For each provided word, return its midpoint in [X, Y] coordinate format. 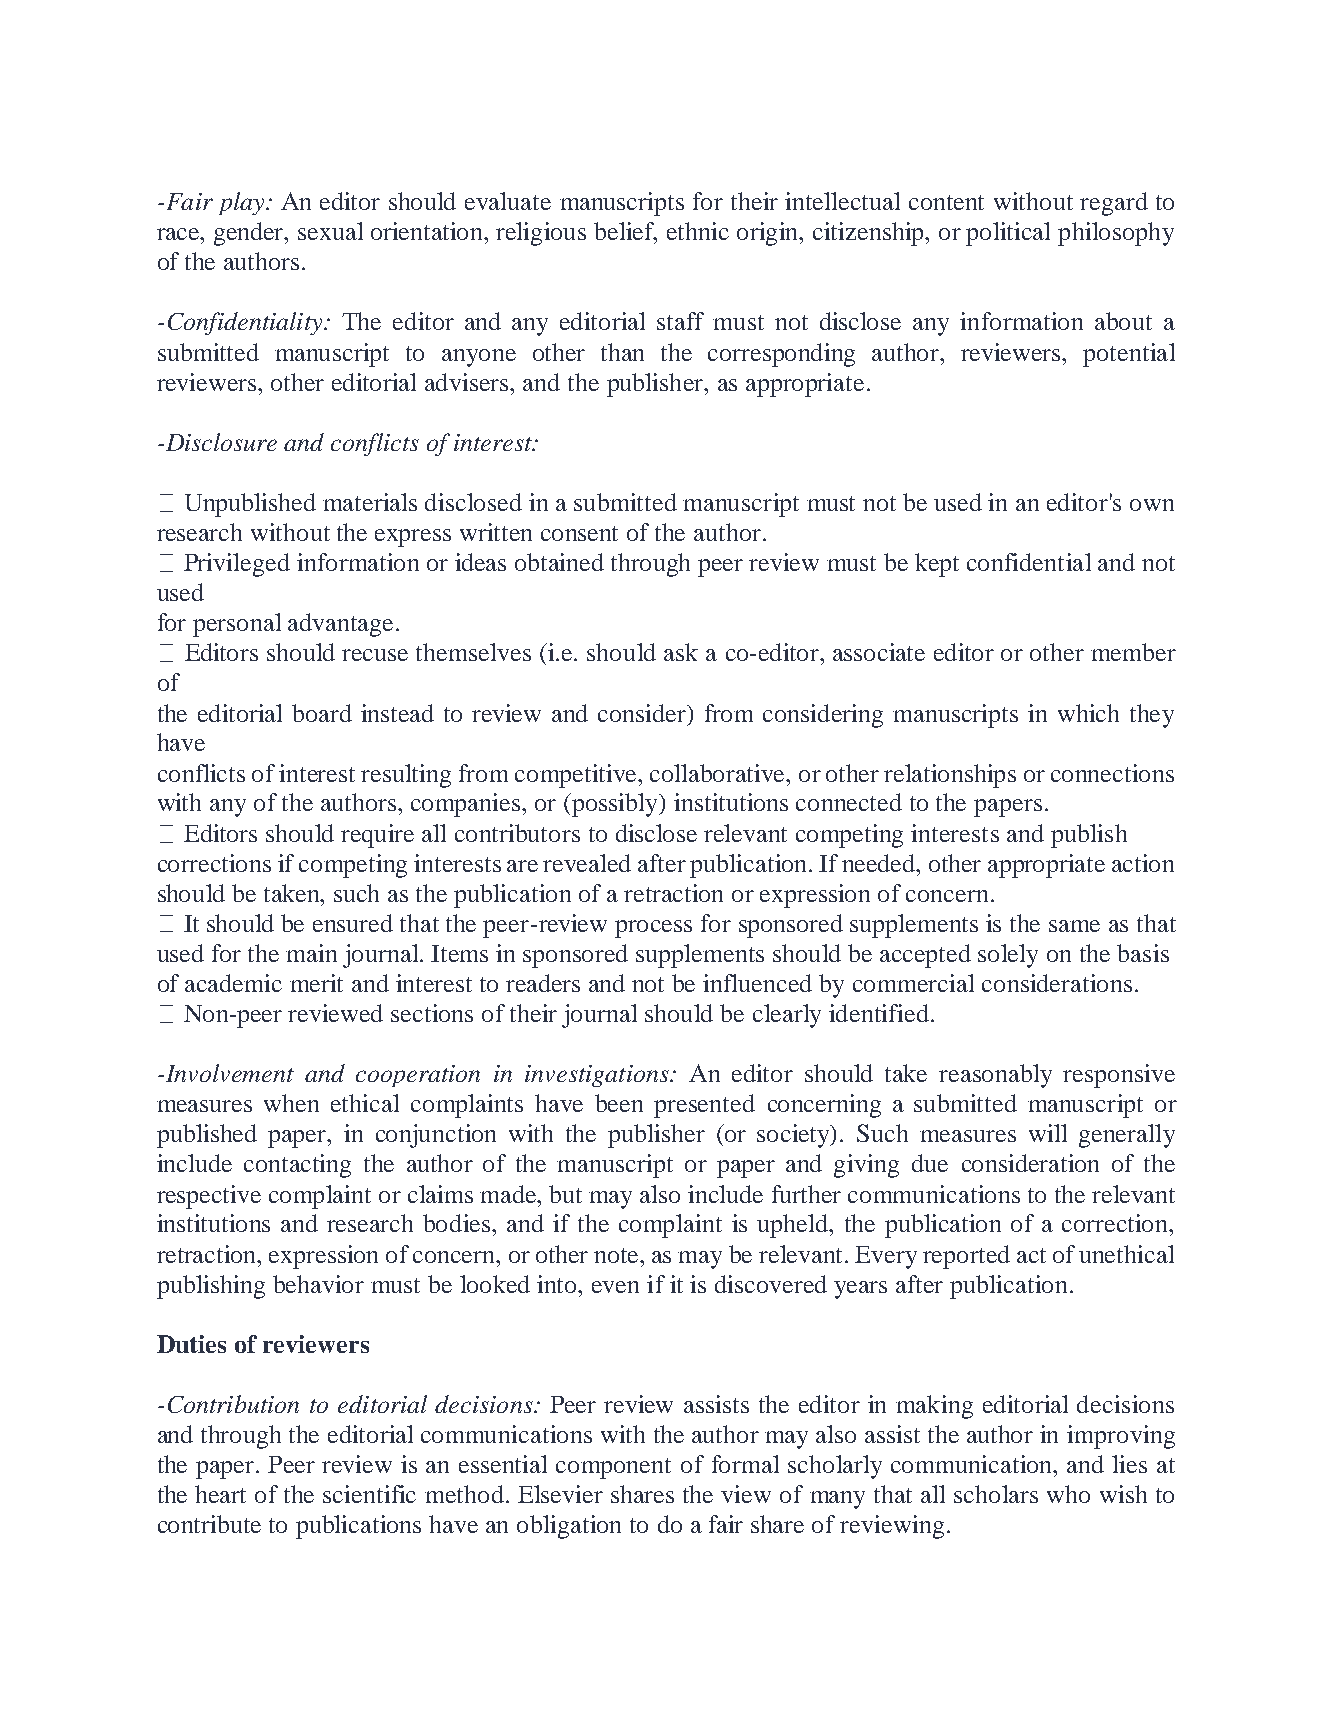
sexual [330, 231]
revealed [587, 863]
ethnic [698, 231]
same [1074, 926]
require [377, 836]
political [1008, 234]
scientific [369, 1494]
